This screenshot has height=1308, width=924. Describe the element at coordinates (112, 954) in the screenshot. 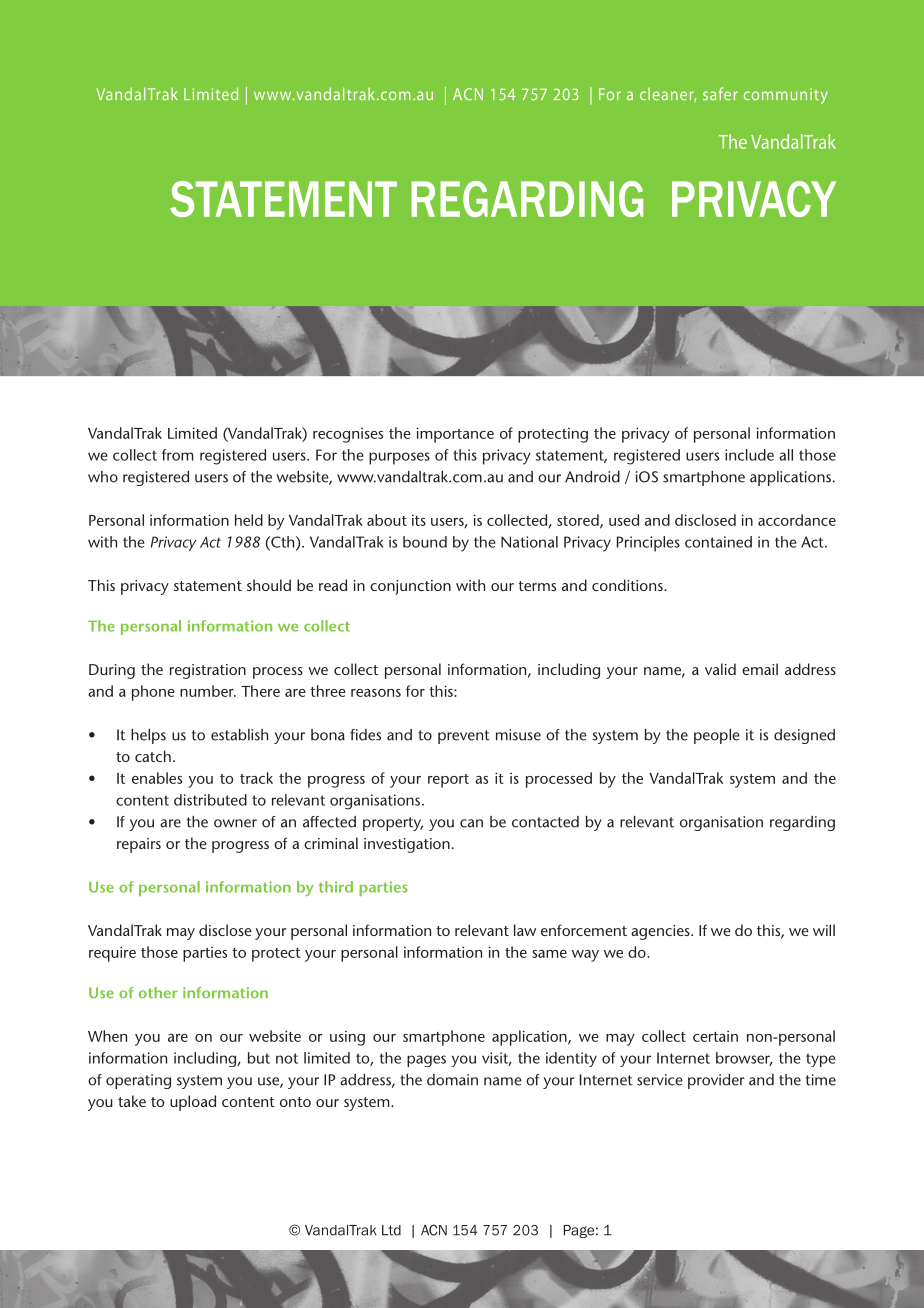

I see `require` at that location.
